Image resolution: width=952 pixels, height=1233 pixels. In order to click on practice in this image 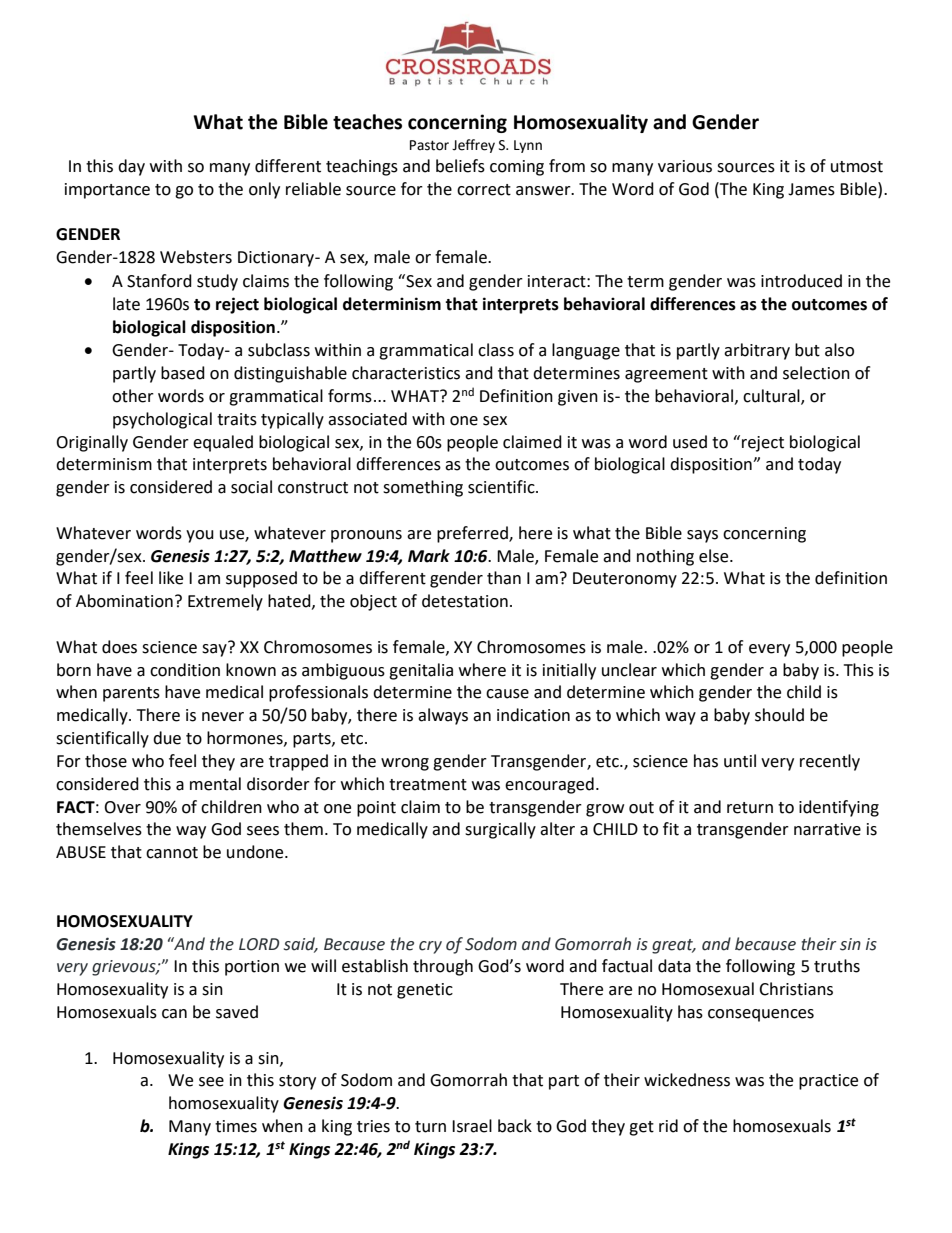, I will do `click(828, 1082)`.
